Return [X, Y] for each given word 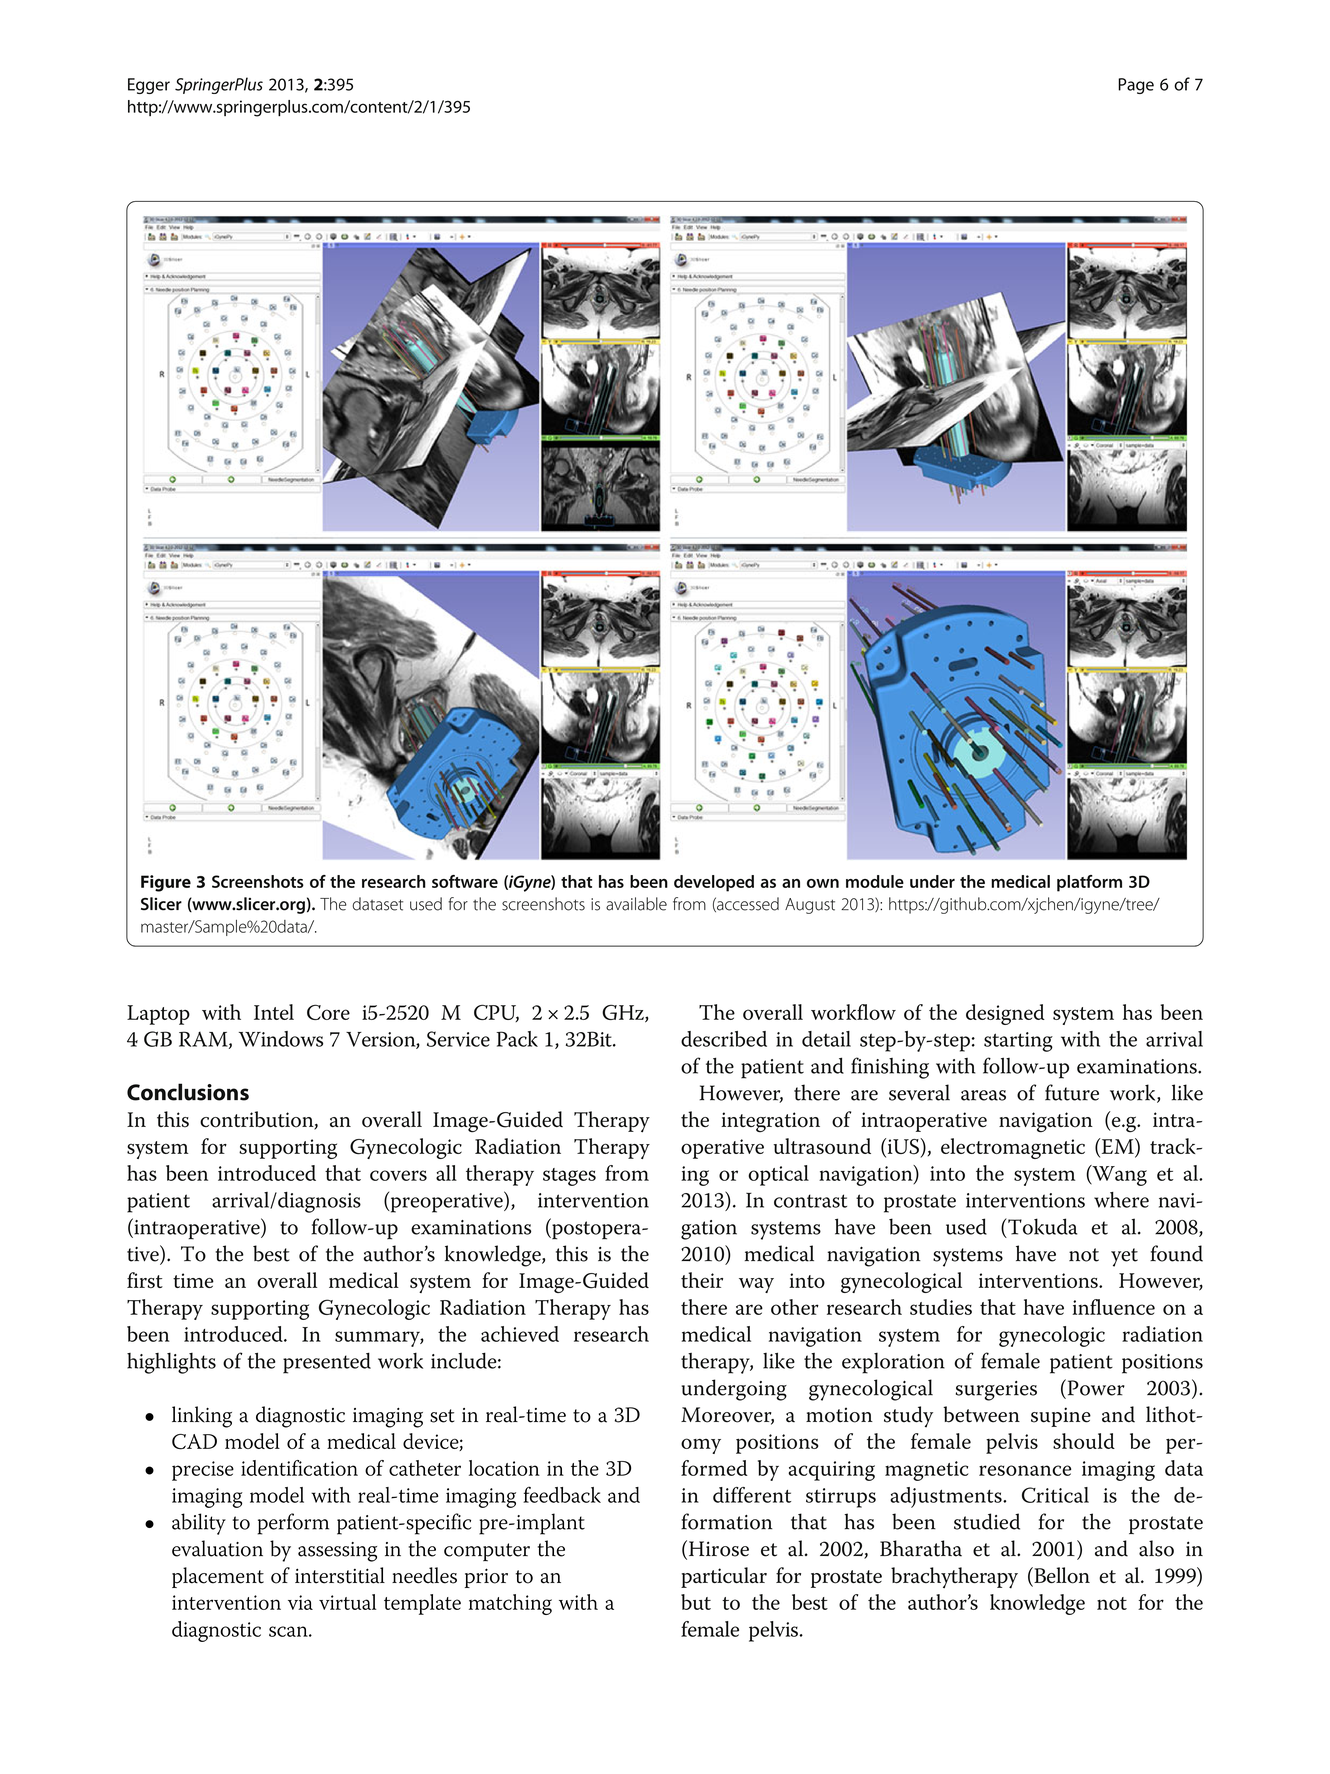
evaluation [217, 1548]
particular [724, 1577]
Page [1136, 86]
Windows [281, 1039]
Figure [166, 883]
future [1072, 1092]
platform [1089, 883]
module [875, 881]
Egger [149, 86]
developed [714, 883]
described [724, 1039]
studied [987, 1521]
